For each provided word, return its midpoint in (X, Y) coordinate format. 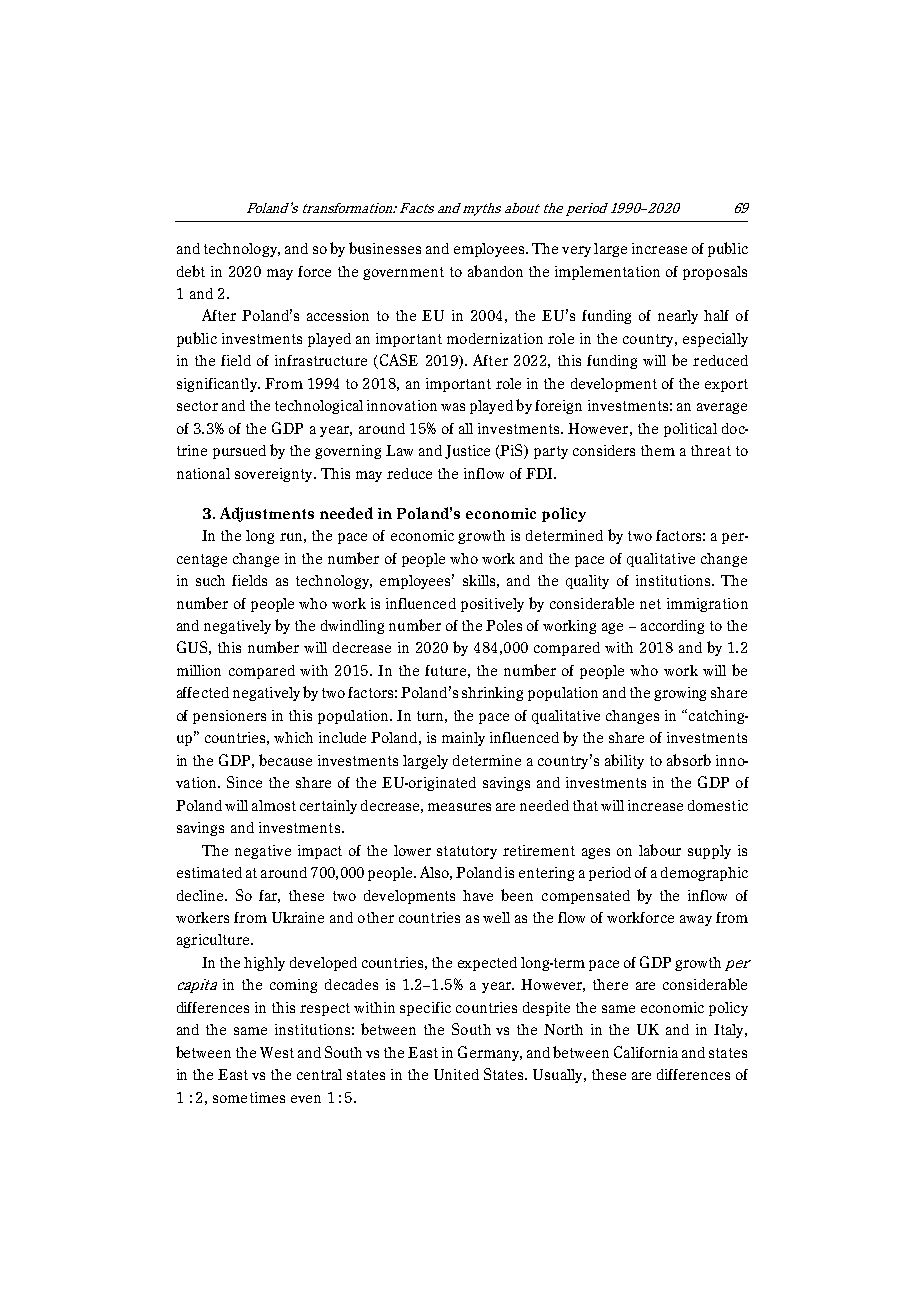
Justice (467, 452)
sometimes (249, 1097)
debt (191, 271)
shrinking (492, 694)
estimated (209, 872)
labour (660, 850)
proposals (715, 273)
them (658, 450)
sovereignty (275, 475)
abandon (495, 271)
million (199, 670)
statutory (467, 852)
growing (680, 694)
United (456, 1074)
